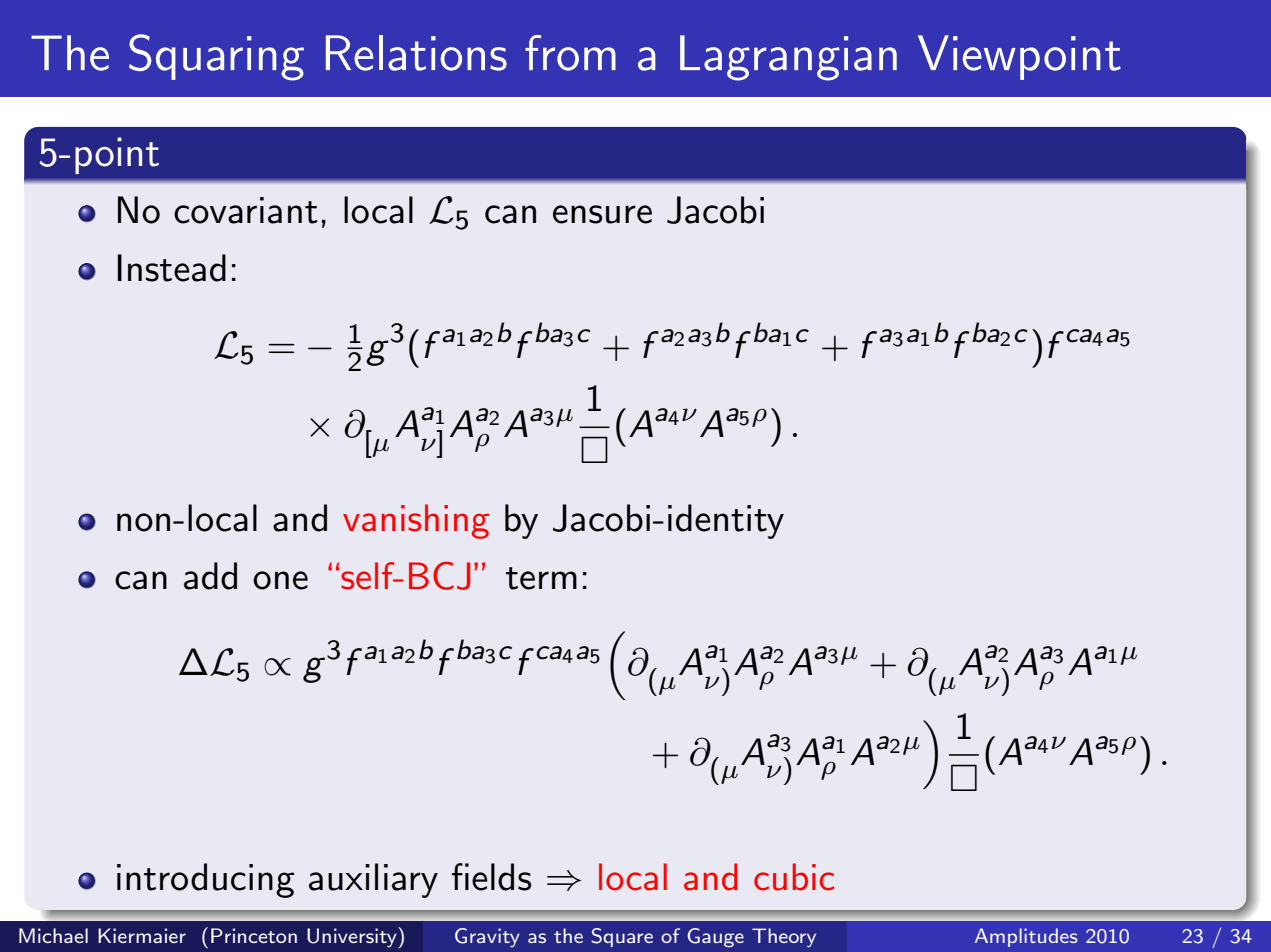  What do you see at coordinates (206, 880) in the screenshot?
I see `introducing` at bounding box center [206, 880].
